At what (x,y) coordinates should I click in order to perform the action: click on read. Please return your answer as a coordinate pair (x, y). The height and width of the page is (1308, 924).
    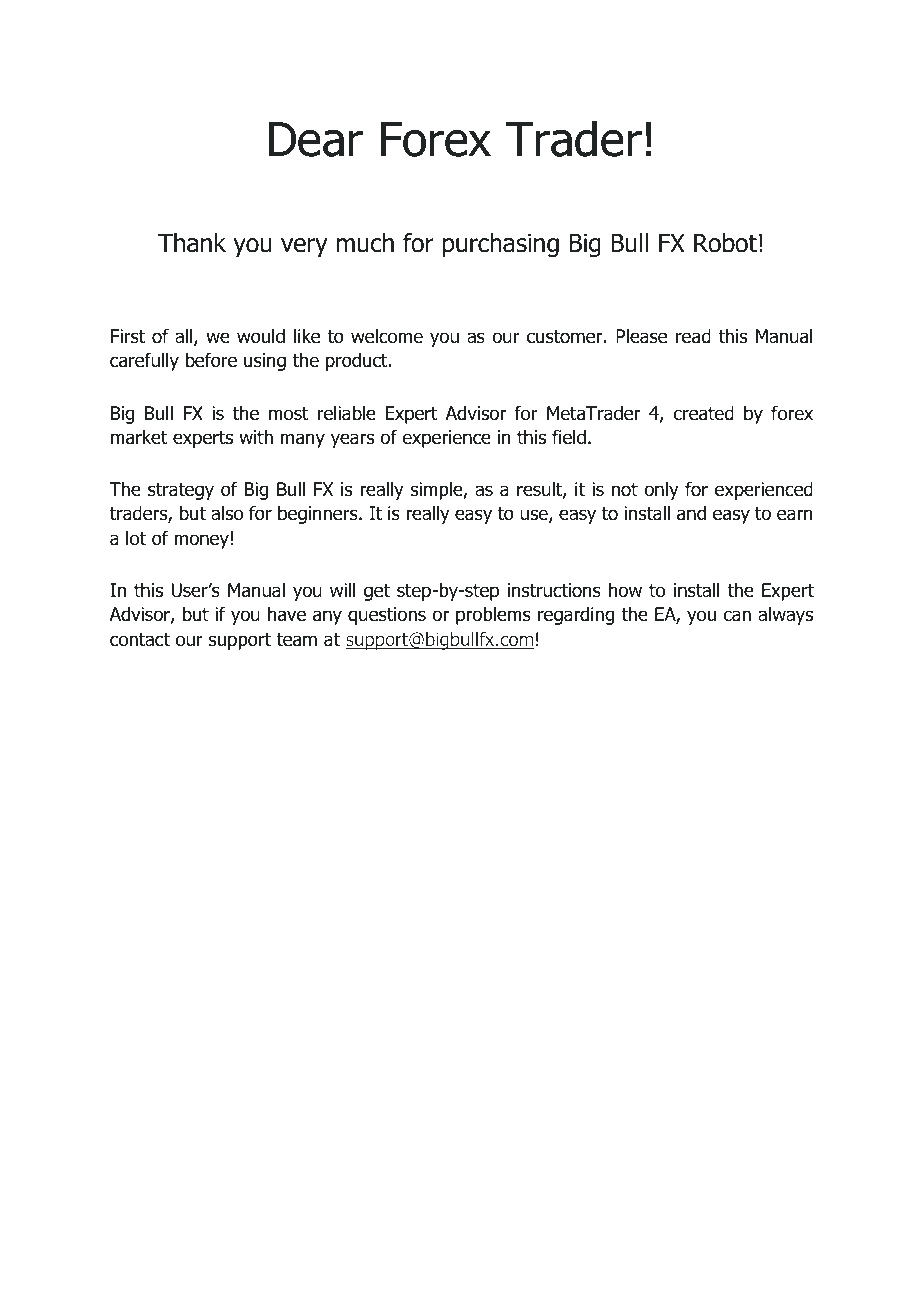
    Looking at the image, I should click on (693, 336).
